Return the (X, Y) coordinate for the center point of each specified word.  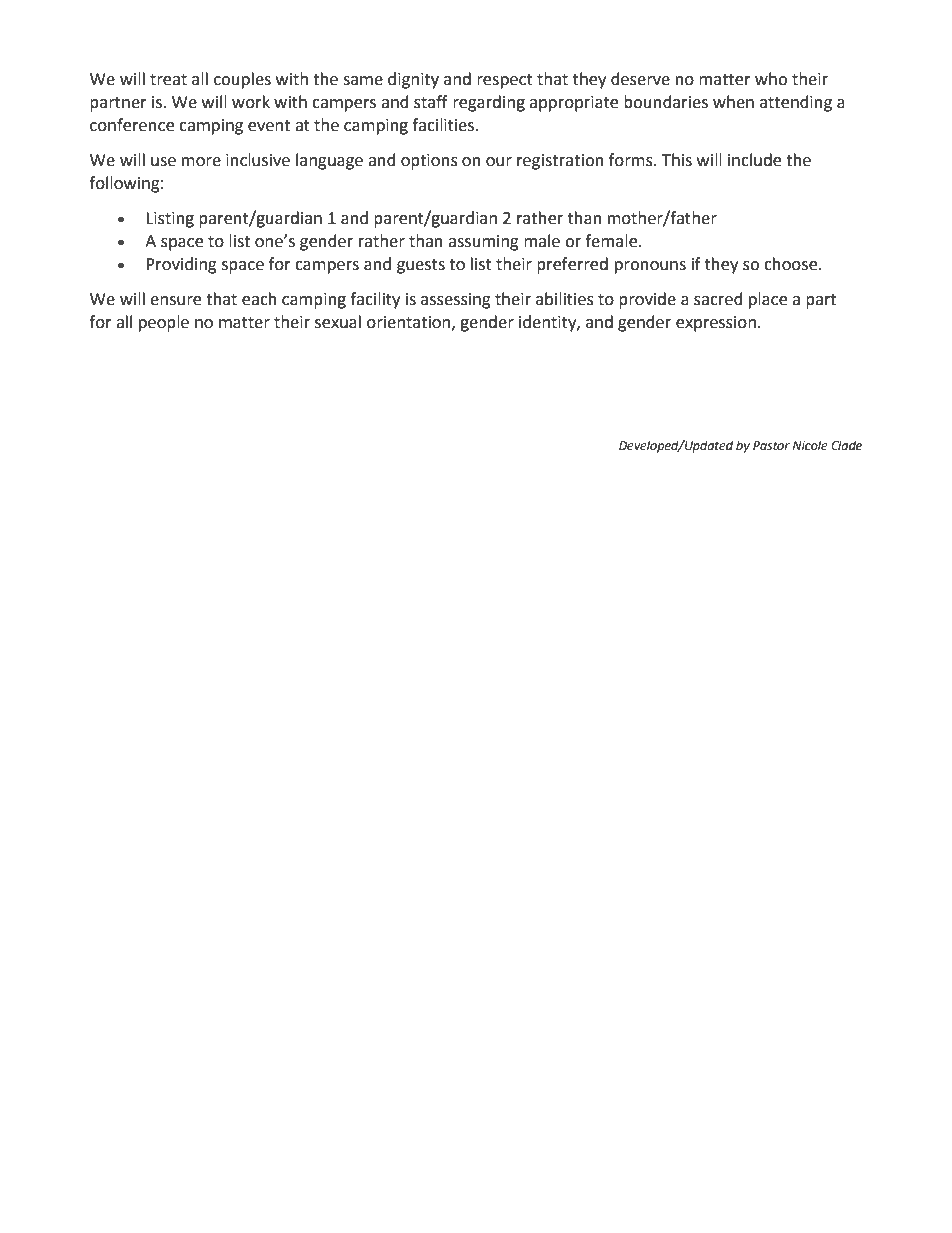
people (164, 323)
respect (505, 81)
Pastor (771, 446)
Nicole (810, 445)
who (771, 79)
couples (242, 80)
